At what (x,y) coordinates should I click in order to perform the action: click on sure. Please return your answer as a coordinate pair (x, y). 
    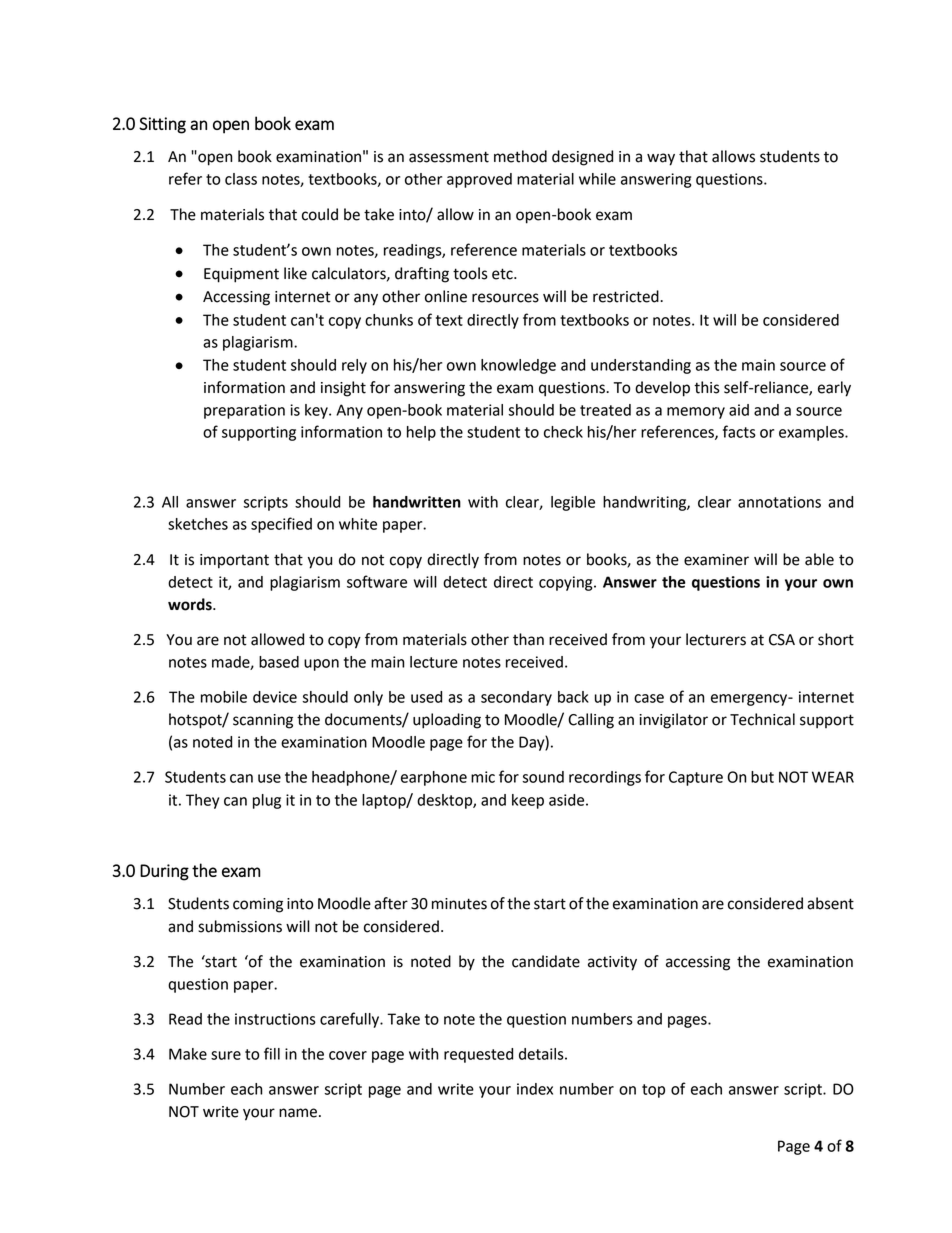
    Looking at the image, I should click on (226, 1055).
